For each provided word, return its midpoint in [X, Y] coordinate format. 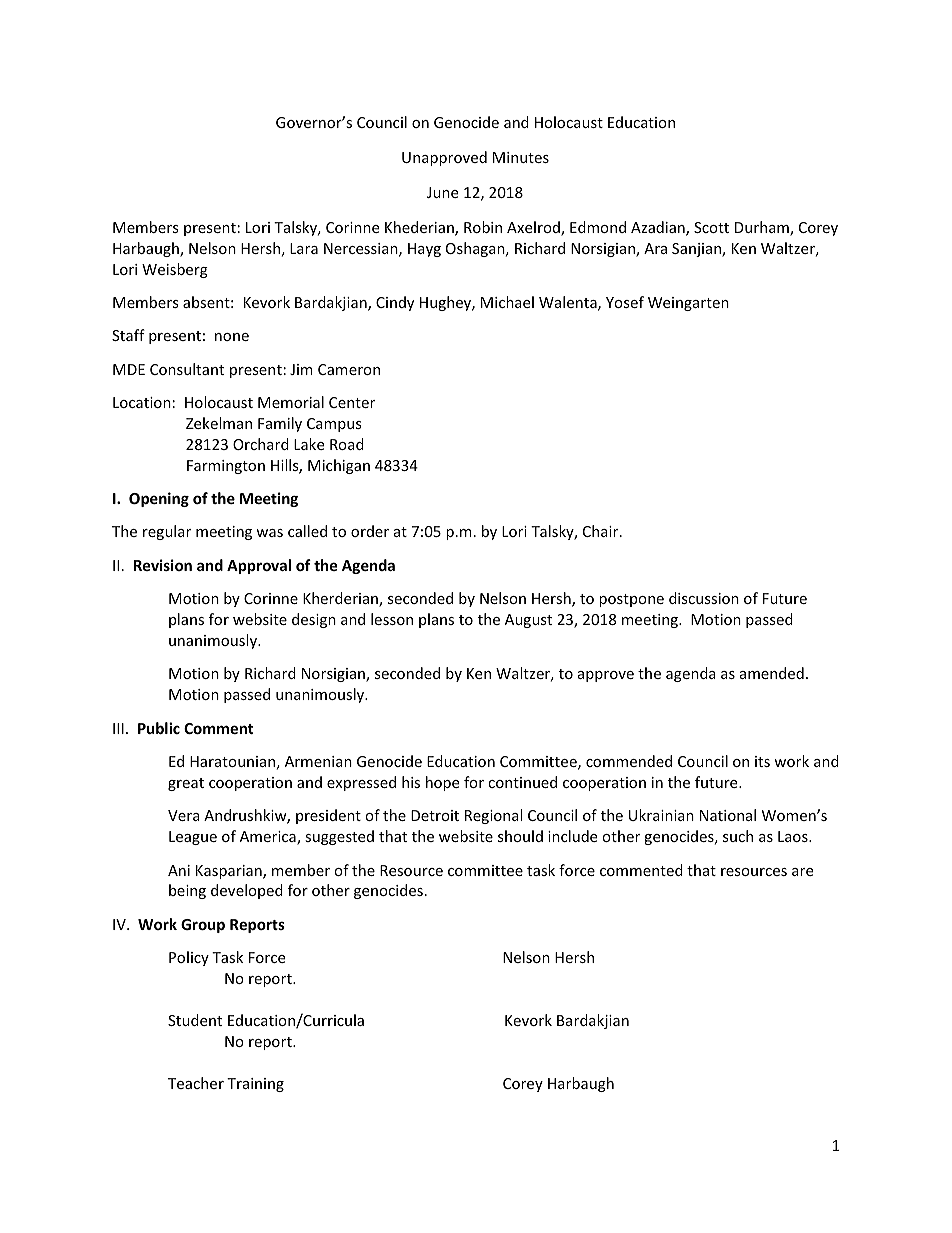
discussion [704, 598]
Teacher [196, 1083]
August [528, 621]
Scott [711, 227]
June [442, 192]
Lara [304, 248]
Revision [163, 565]
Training [255, 1085]
